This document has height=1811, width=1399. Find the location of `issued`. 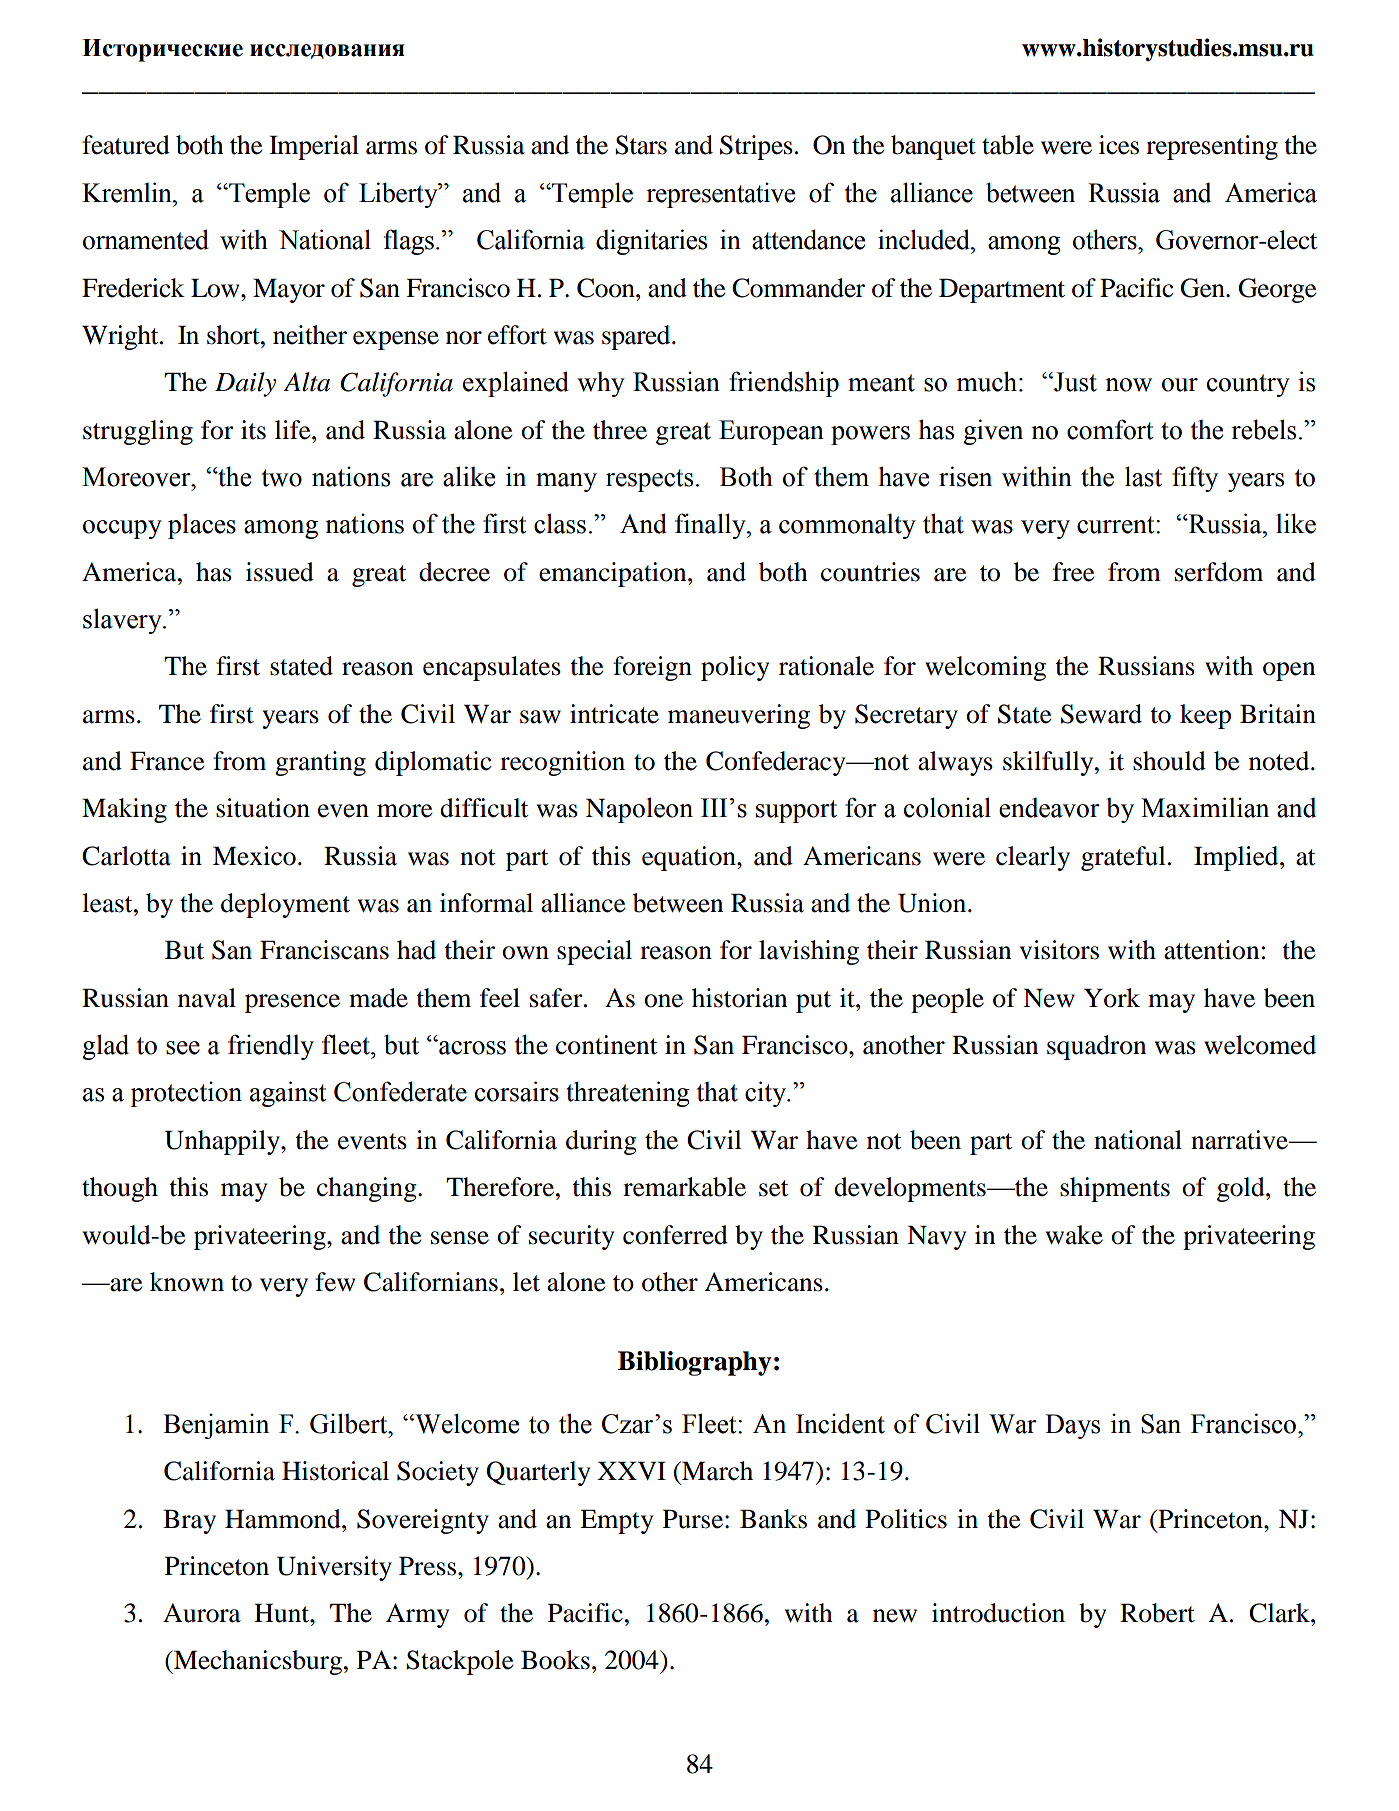

issued is located at coordinates (280, 572).
